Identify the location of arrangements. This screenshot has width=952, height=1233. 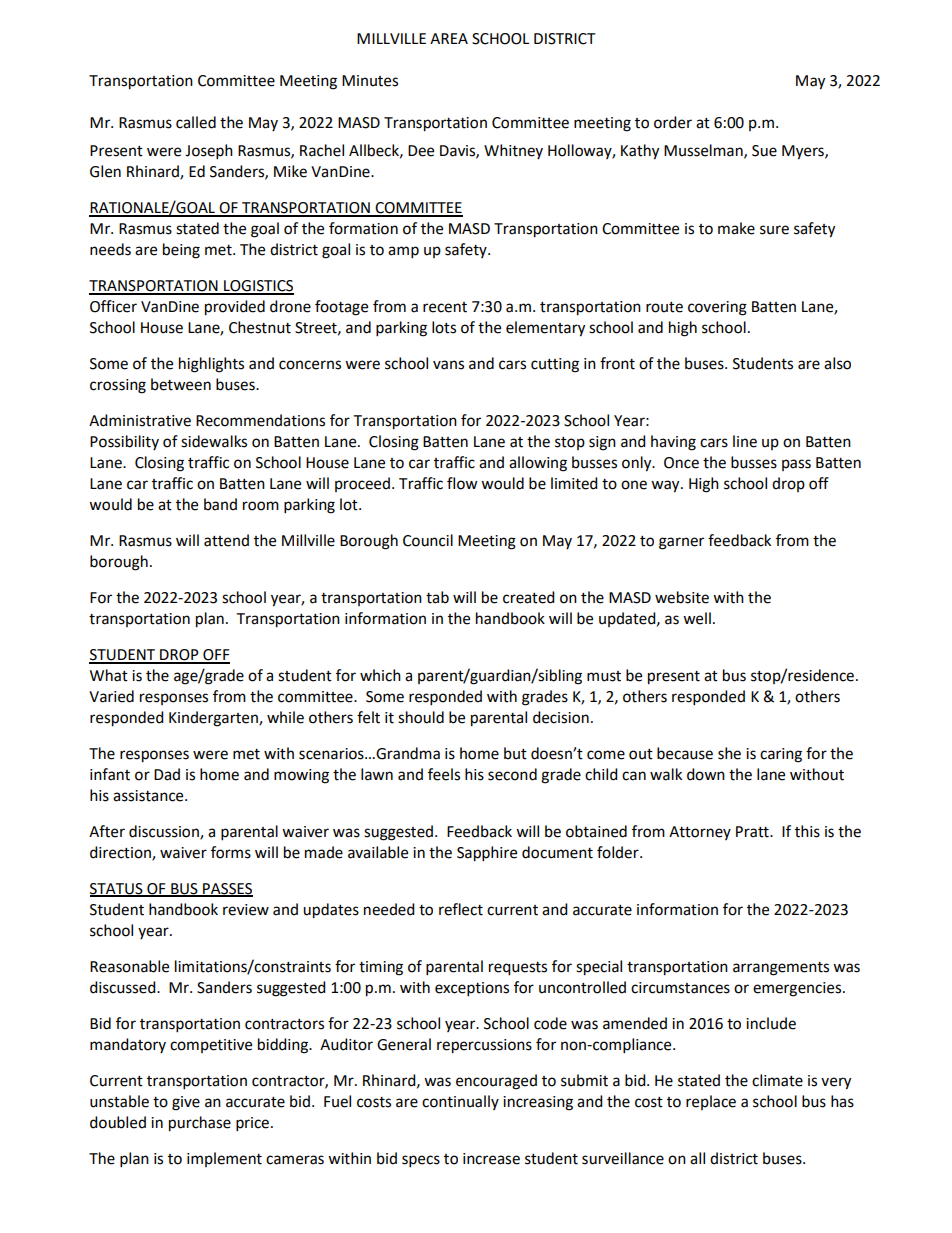
(781, 969).
